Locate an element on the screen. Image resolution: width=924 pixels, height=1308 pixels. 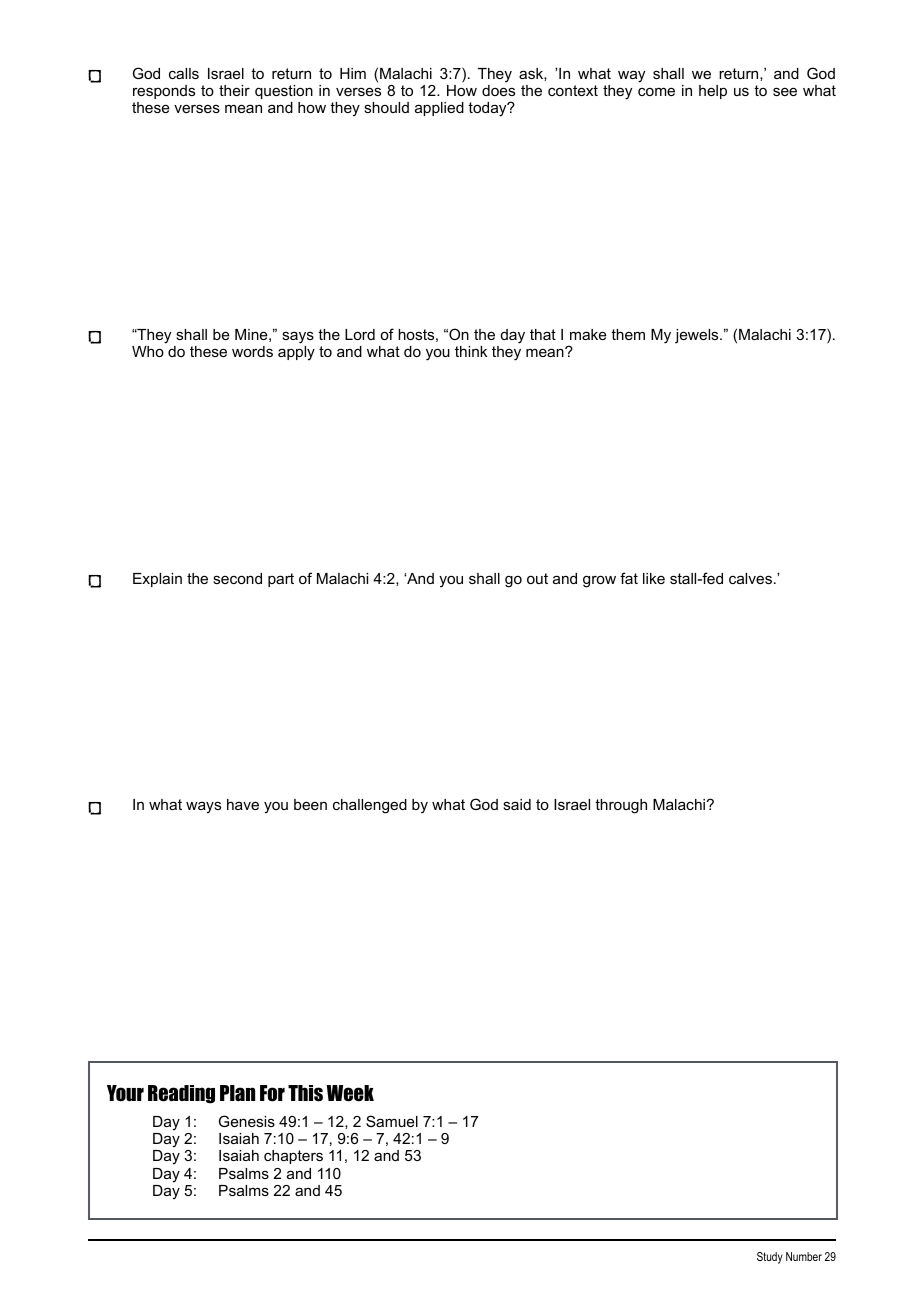
help is located at coordinates (713, 92).
